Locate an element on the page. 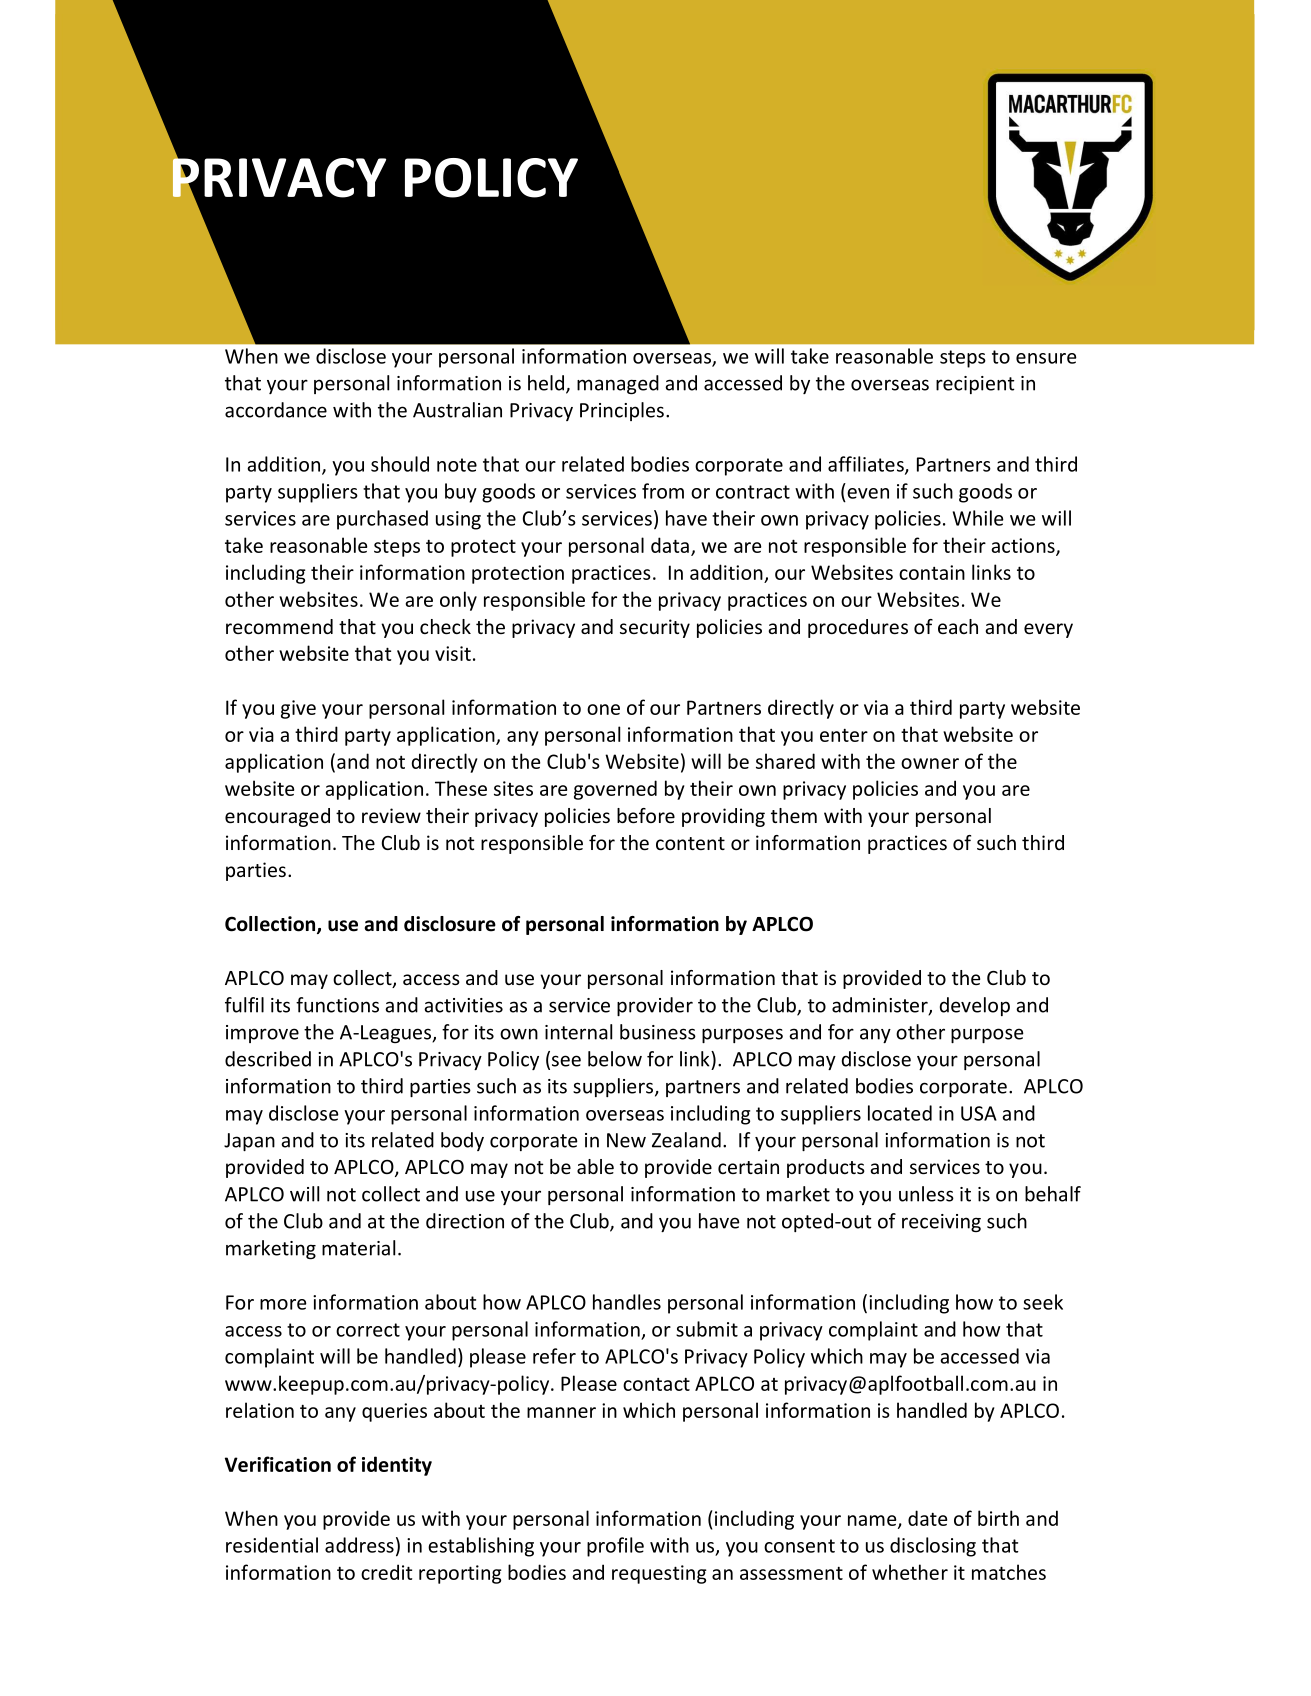  unless is located at coordinates (926, 1194).
